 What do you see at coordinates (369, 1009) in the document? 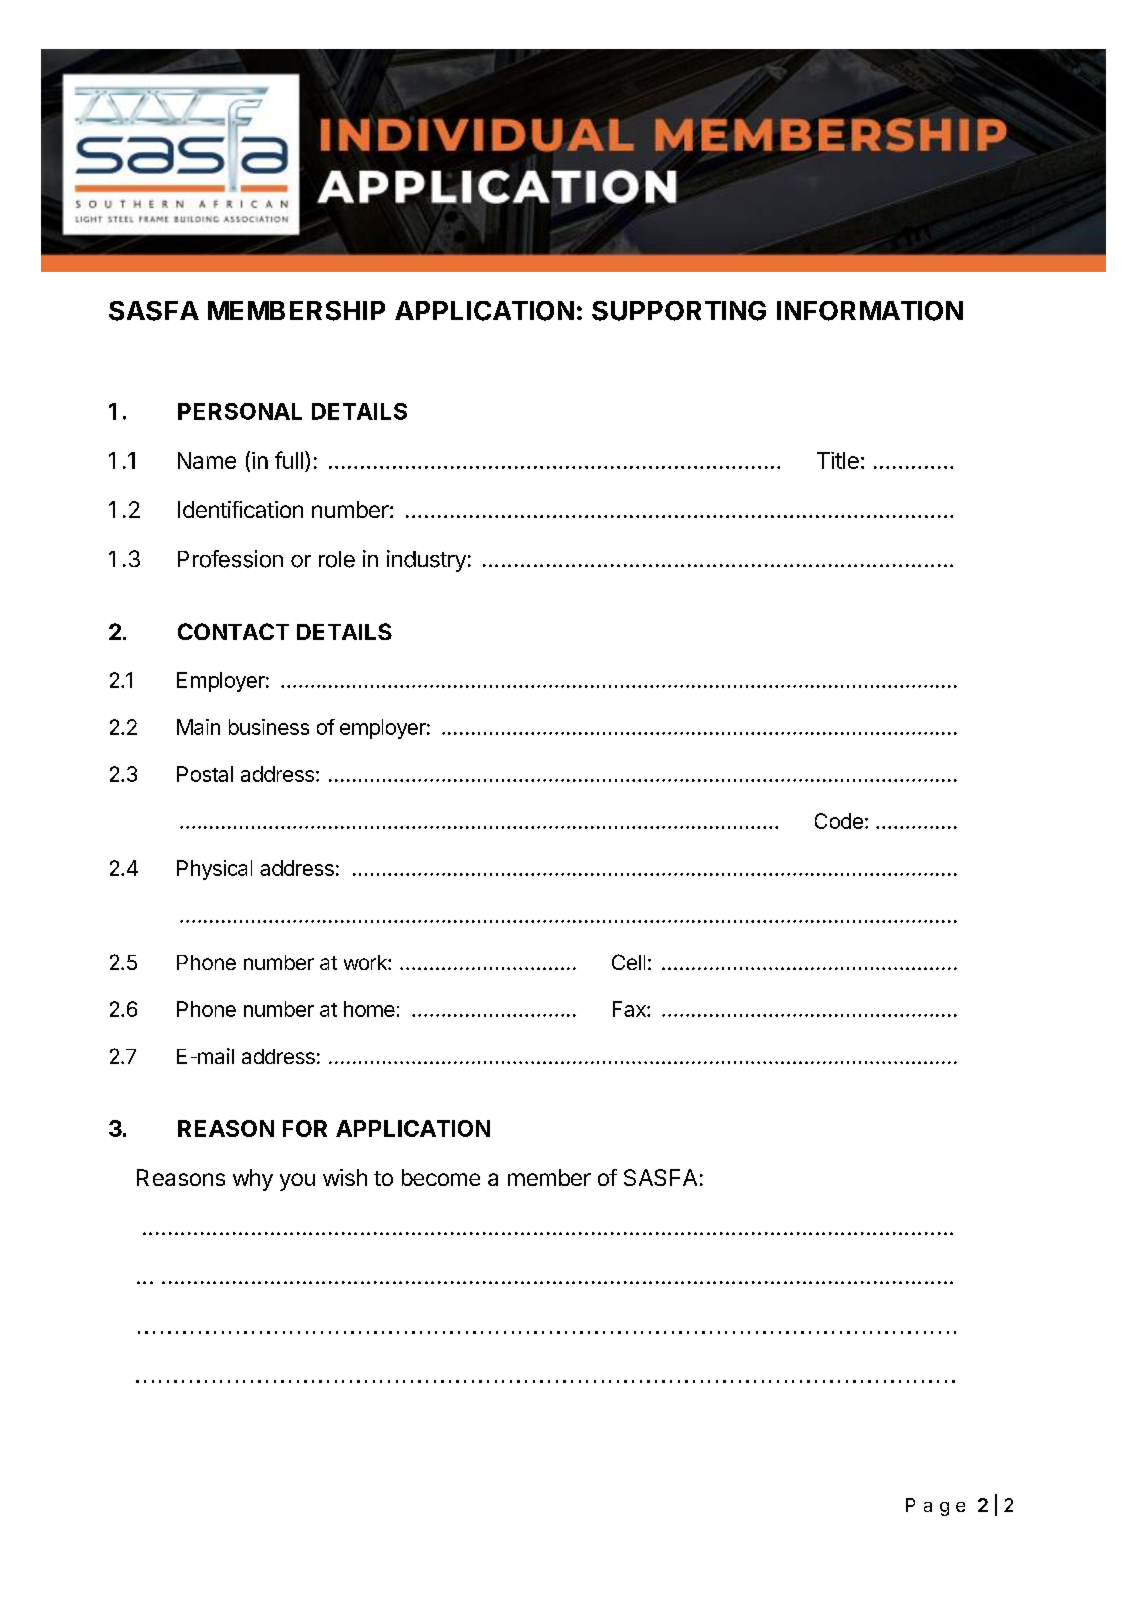
I see `home` at bounding box center [369, 1009].
